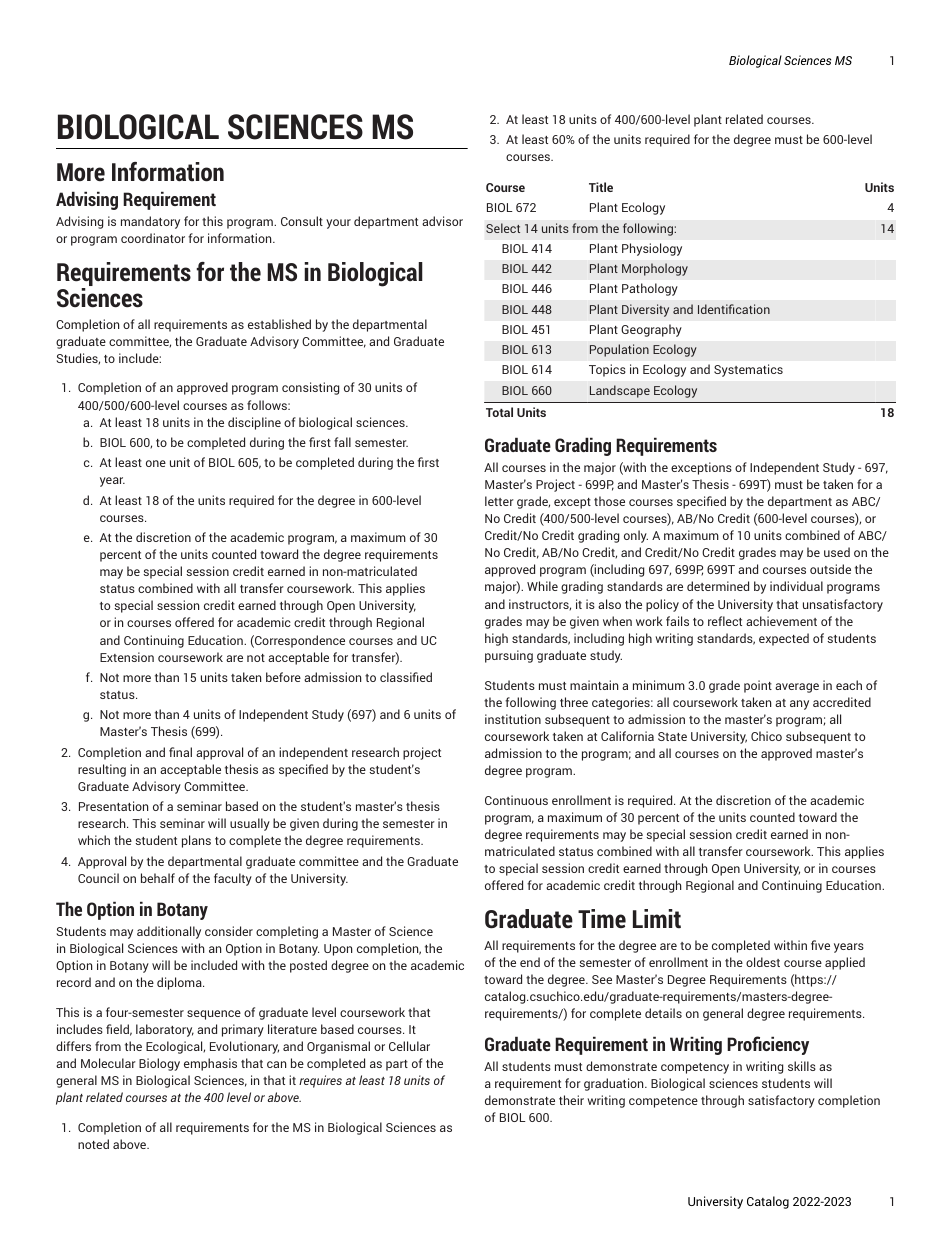 The width and height of the image is (952, 1233). What do you see at coordinates (169, 932) in the image?
I see `additionally` at bounding box center [169, 932].
